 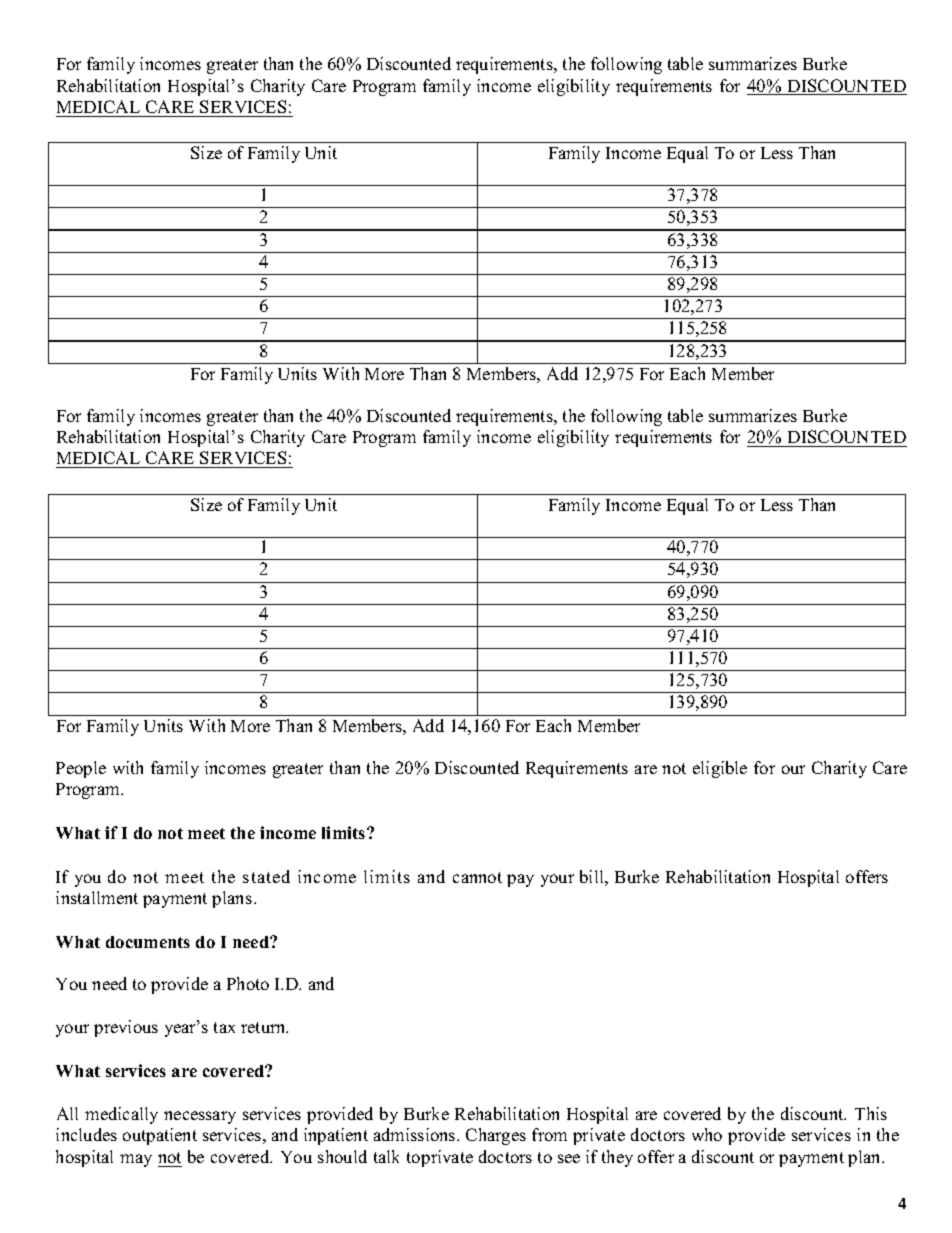 What do you see at coordinates (720, 769) in the image?
I see `eligible` at bounding box center [720, 769].
